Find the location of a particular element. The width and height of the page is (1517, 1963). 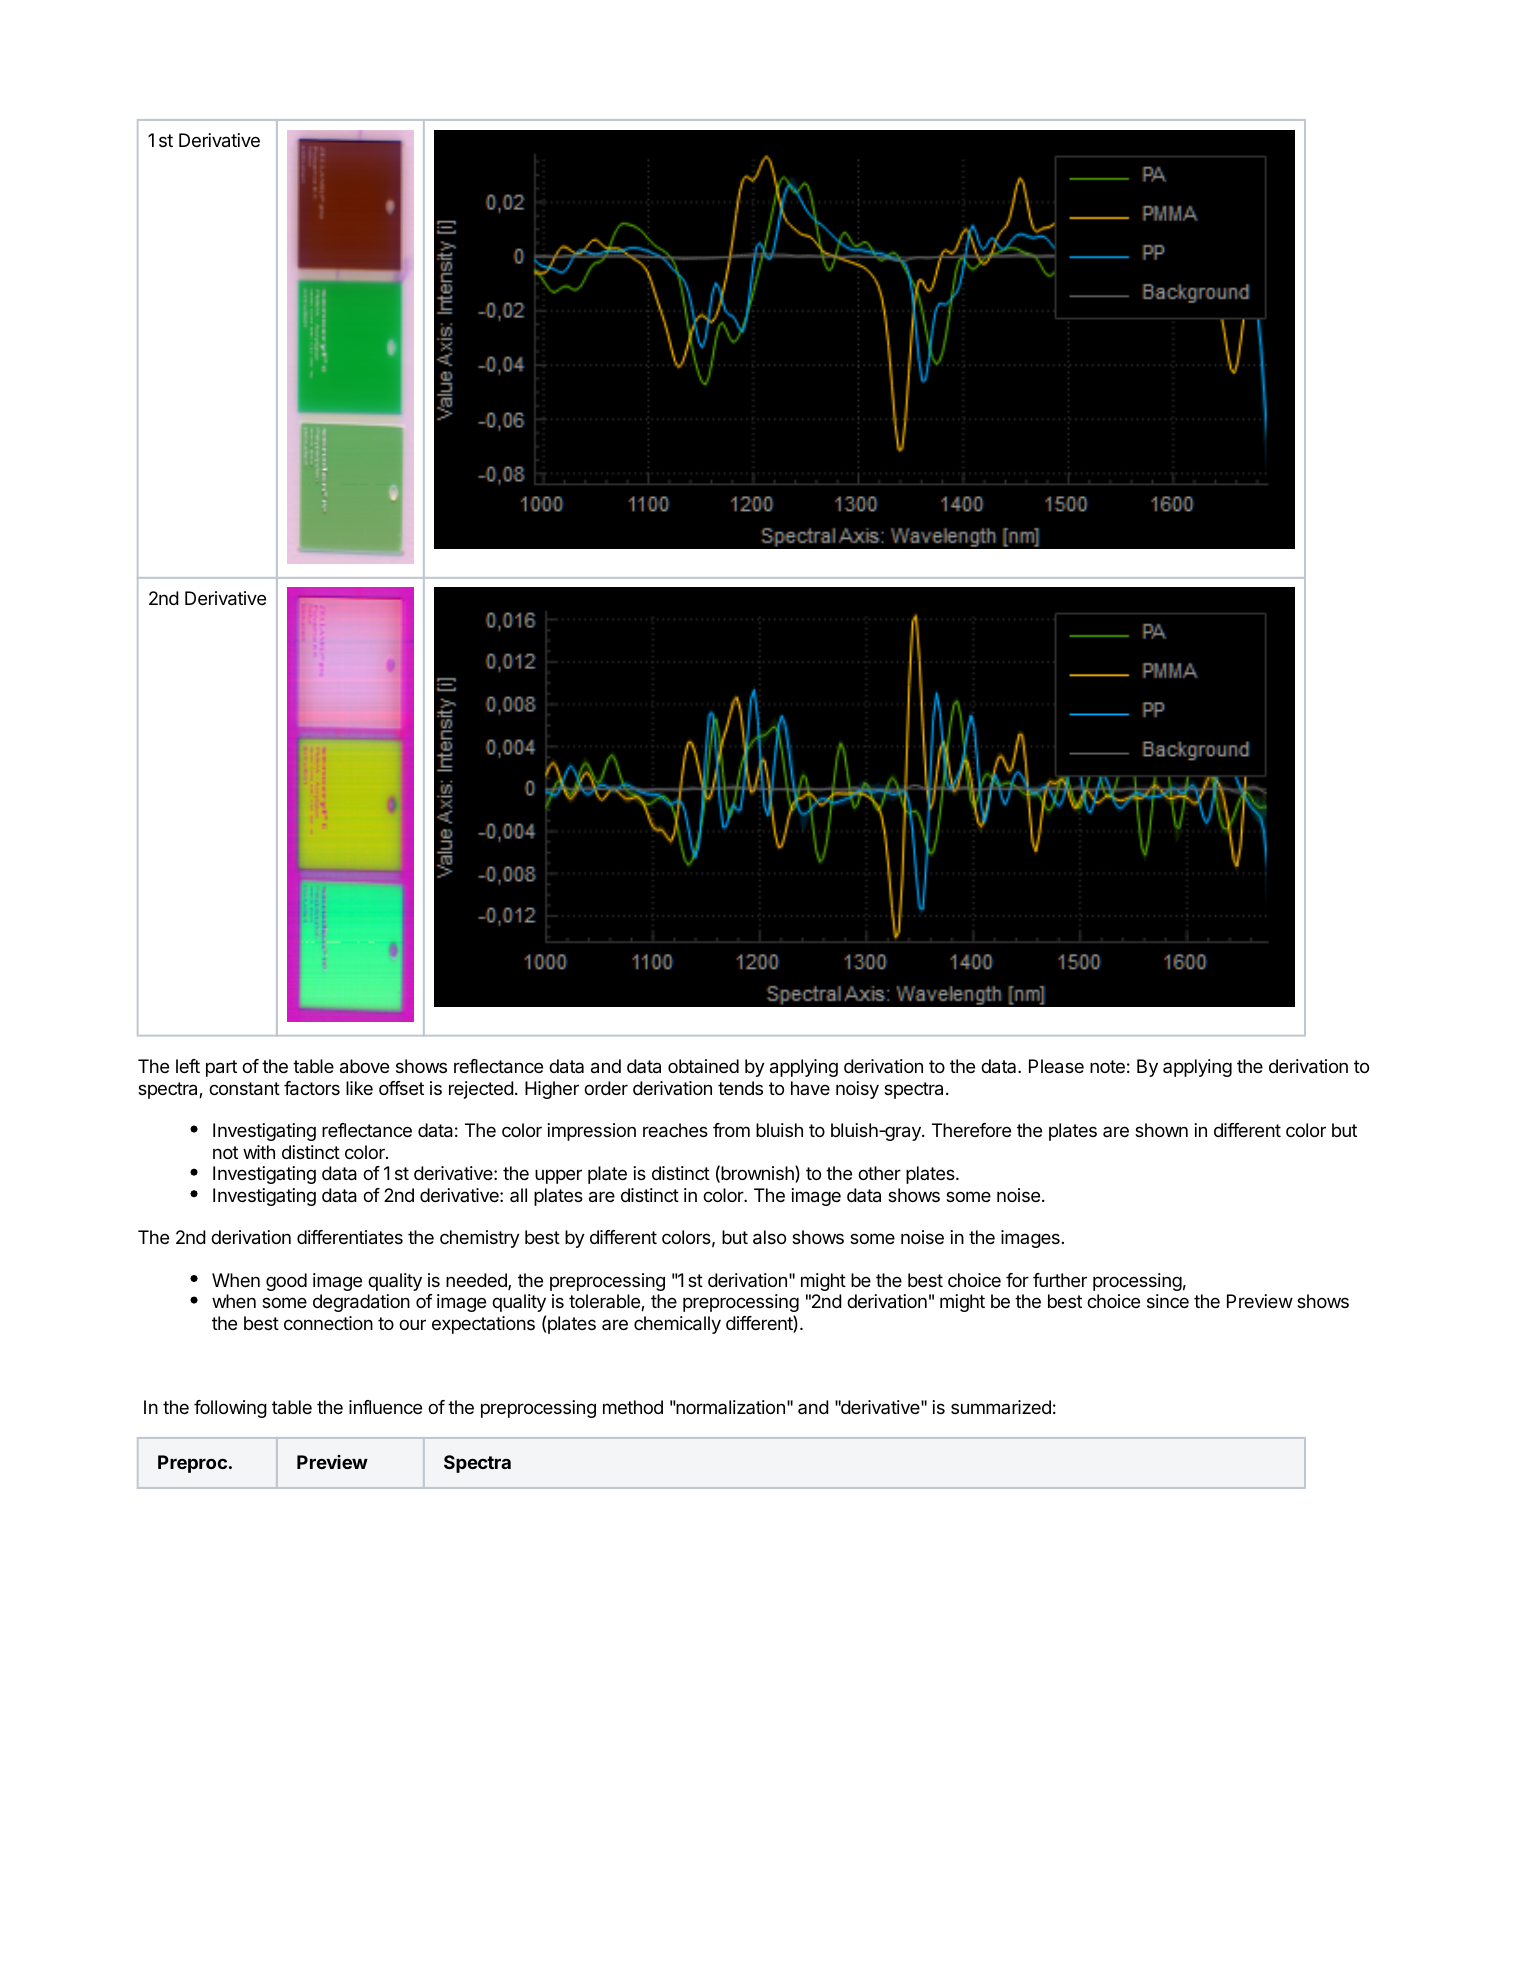

summarized is located at coordinates (1001, 1407).
